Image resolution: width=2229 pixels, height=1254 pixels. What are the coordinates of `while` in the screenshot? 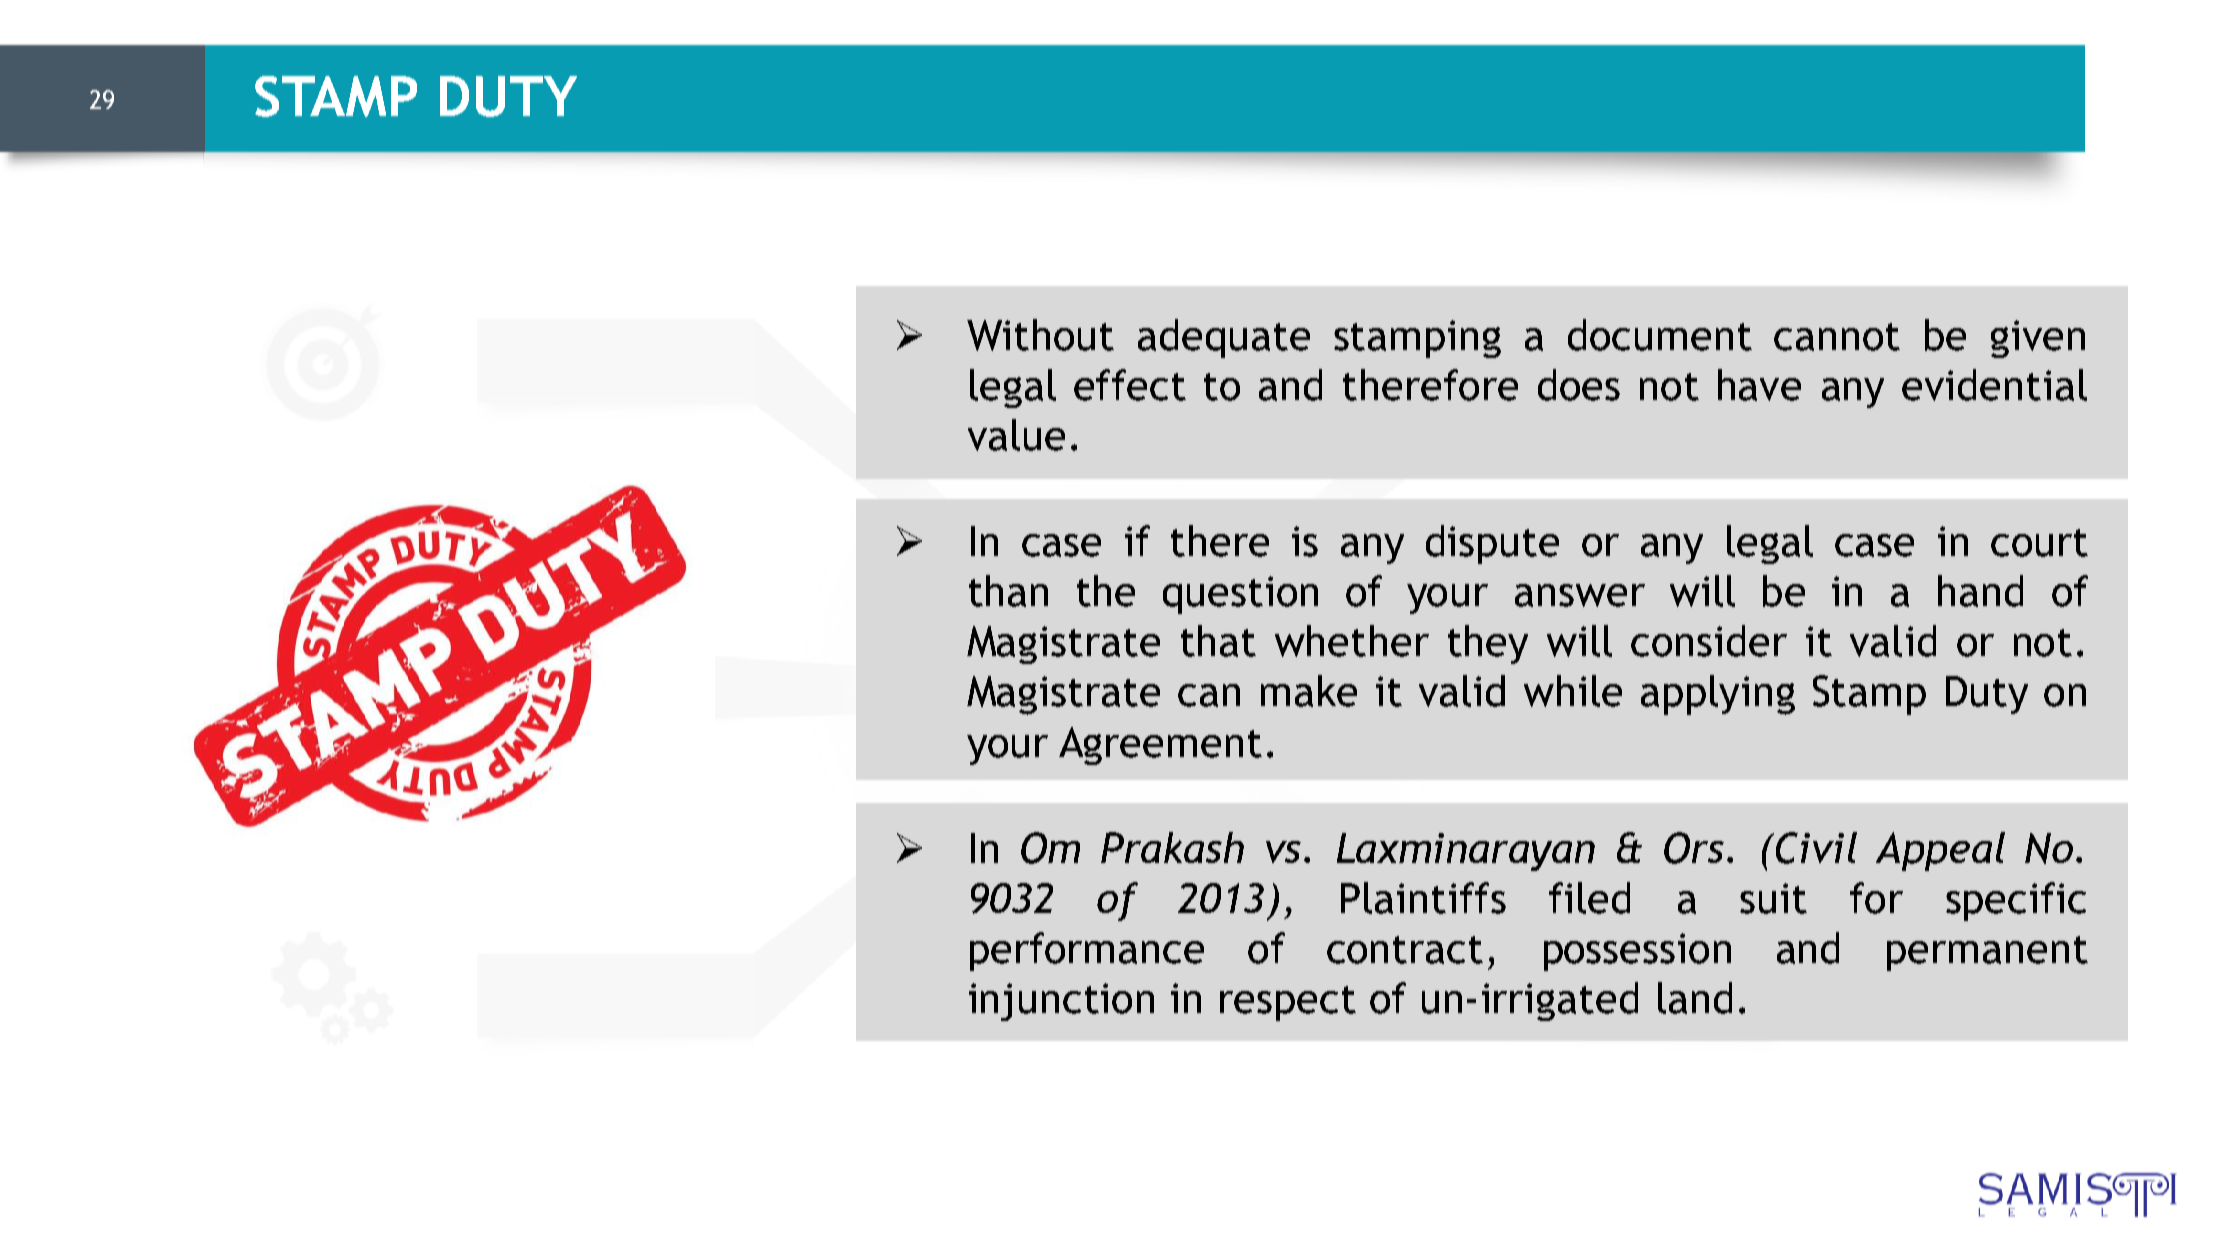 It's located at (1573, 691).
